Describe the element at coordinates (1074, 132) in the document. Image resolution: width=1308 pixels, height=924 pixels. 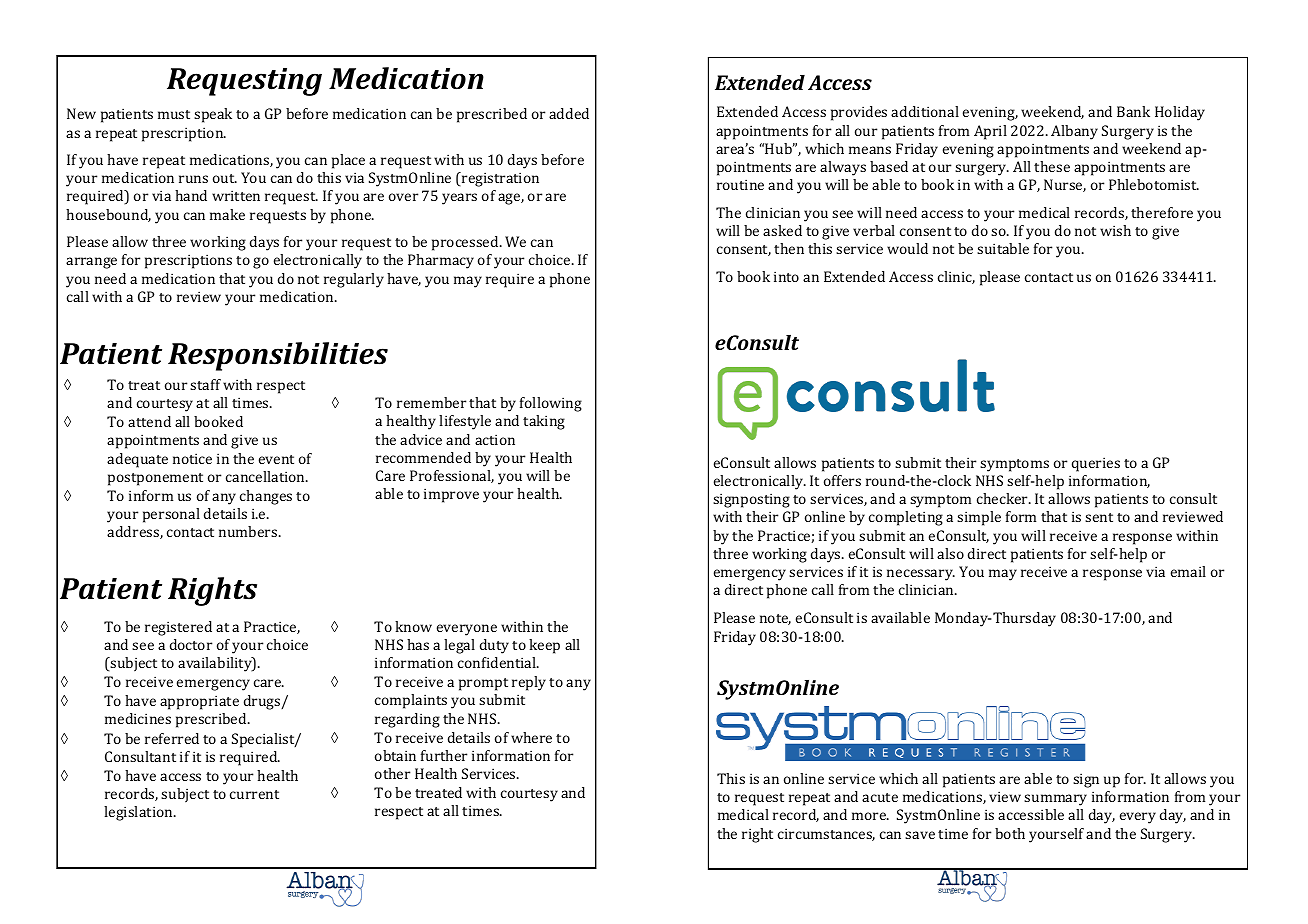
I see `Albany` at that location.
